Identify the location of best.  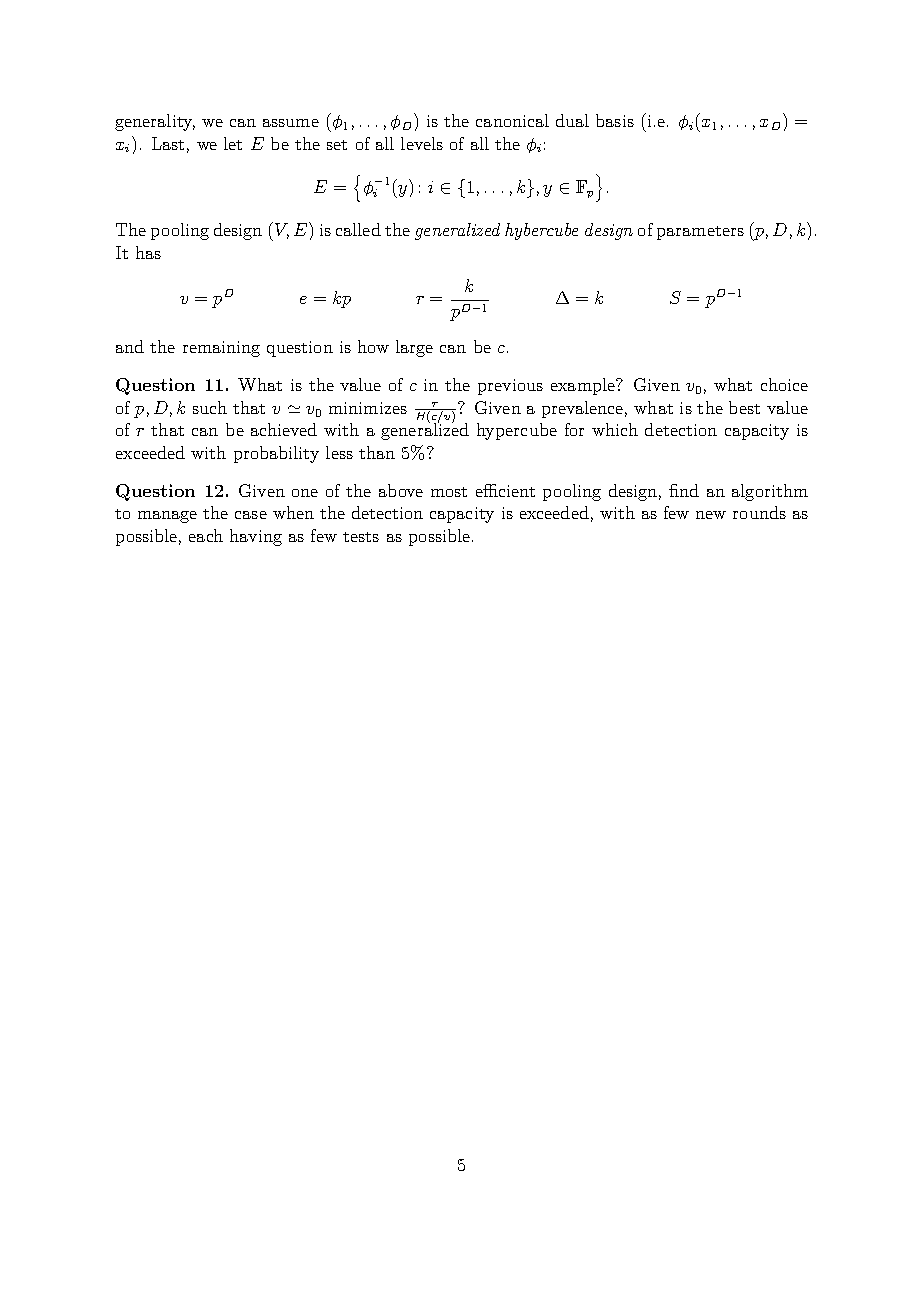
(744, 407).
